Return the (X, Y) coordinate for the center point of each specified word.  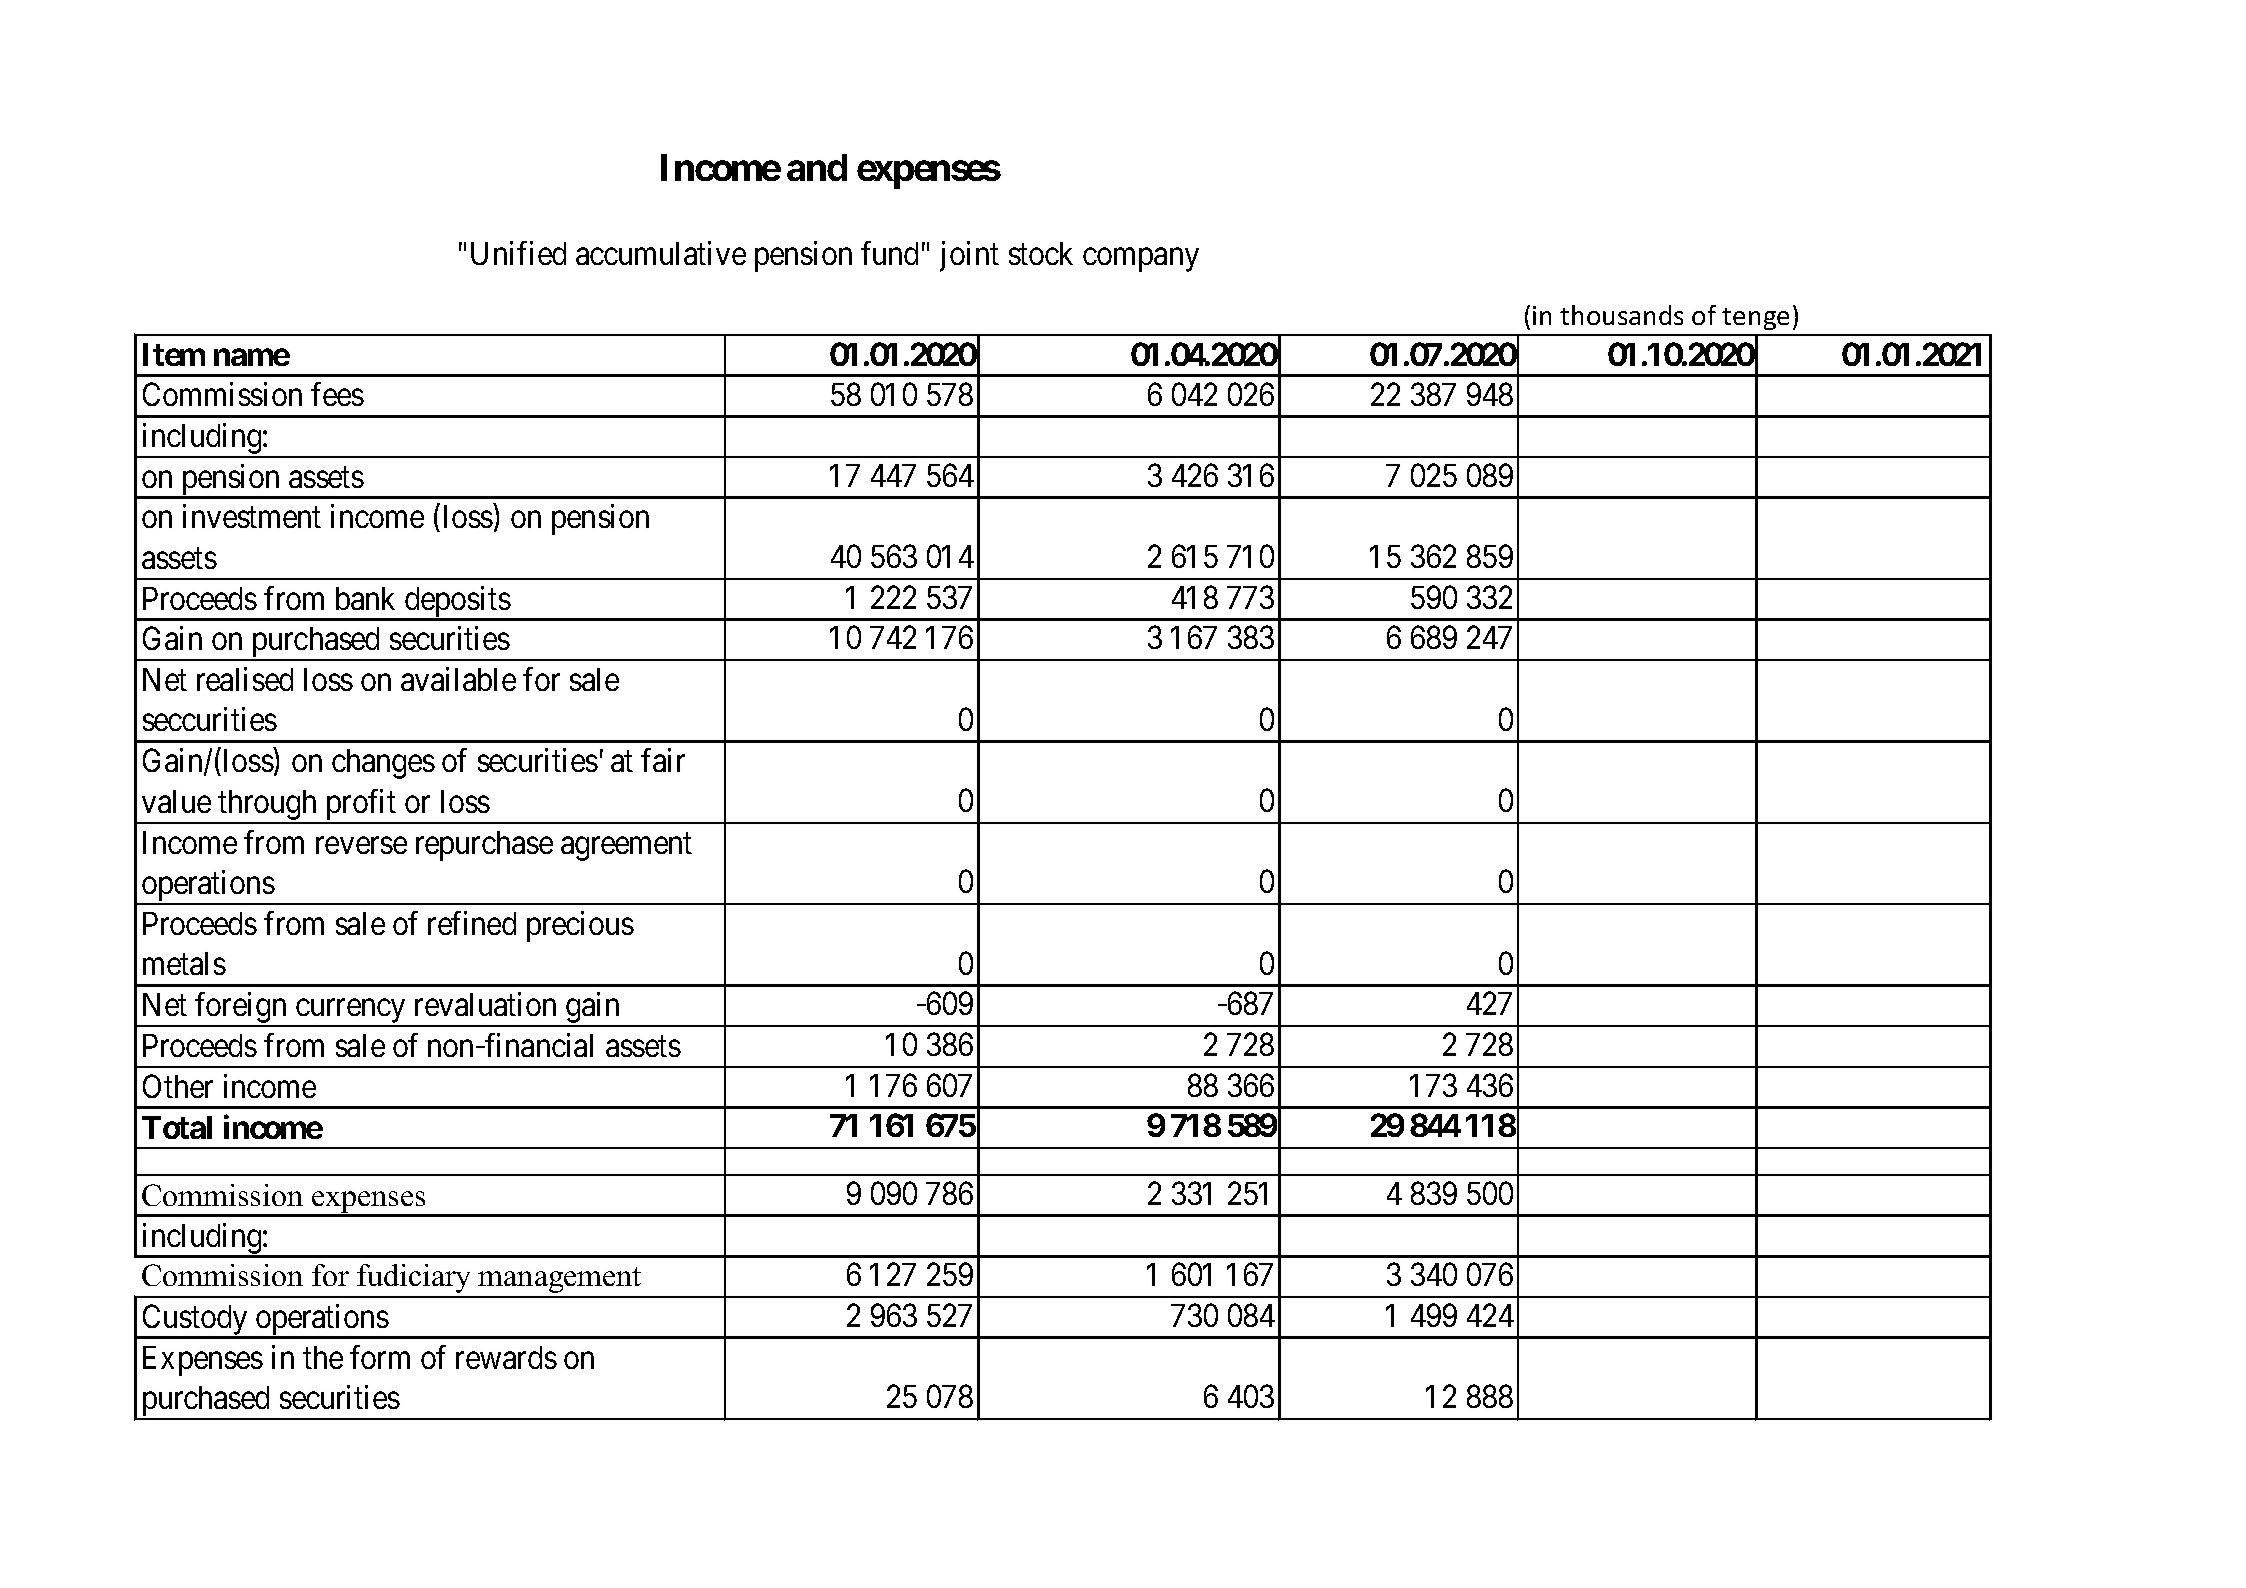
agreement (626, 847)
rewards (506, 1357)
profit (361, 806)
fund (889, 253)
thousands (1621, 315)
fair (663, 760)
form (380, 1357)
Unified (518, 253)
